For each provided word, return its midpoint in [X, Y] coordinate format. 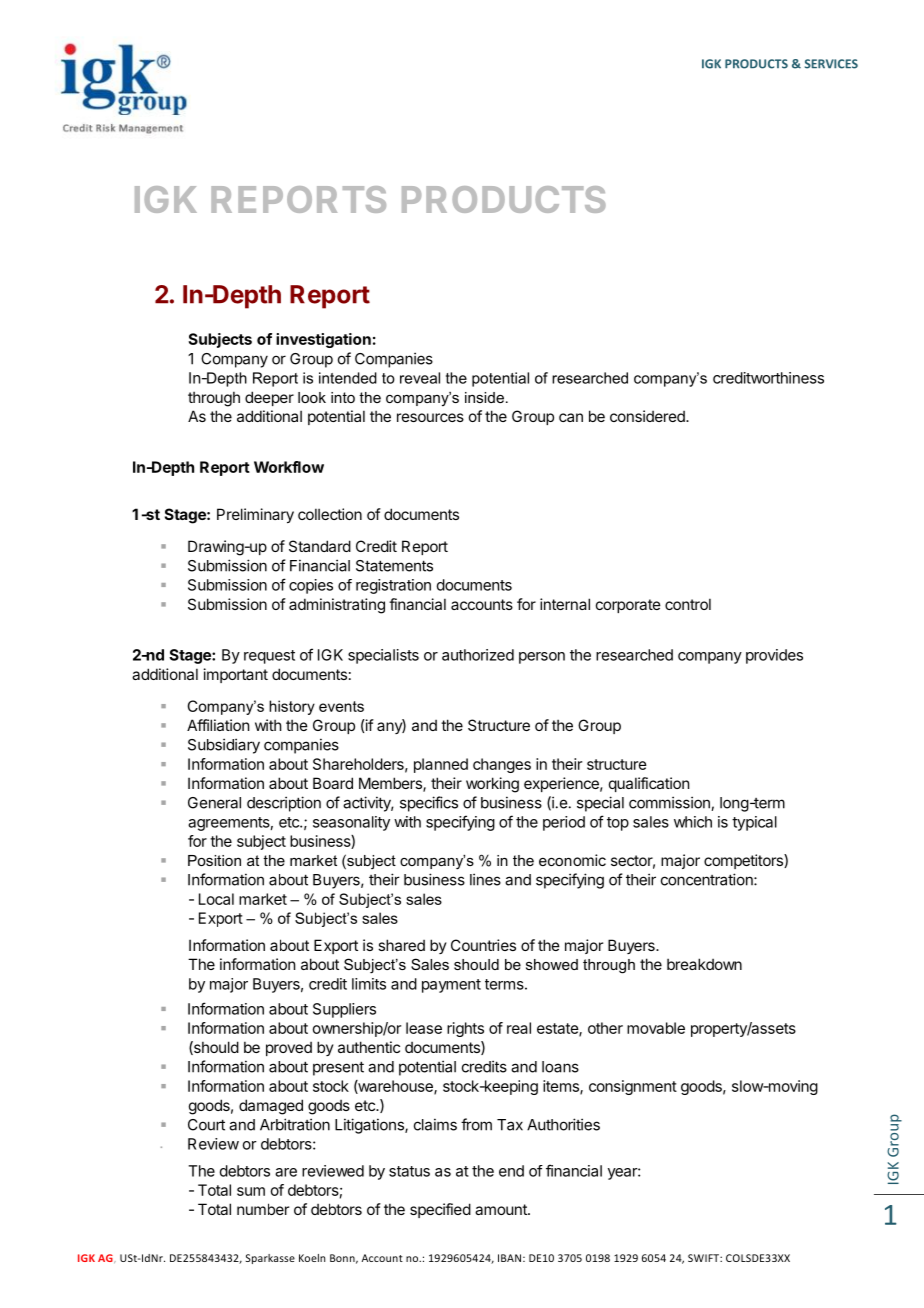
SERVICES [831, 64]
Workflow [289, 467]
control [688, 604]
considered [648, 416]
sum [251, 1191]
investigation [323, 340]
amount [502, 1209]
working [492, 785]
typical [754, 823]
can [571, 417]
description [284, 804]
